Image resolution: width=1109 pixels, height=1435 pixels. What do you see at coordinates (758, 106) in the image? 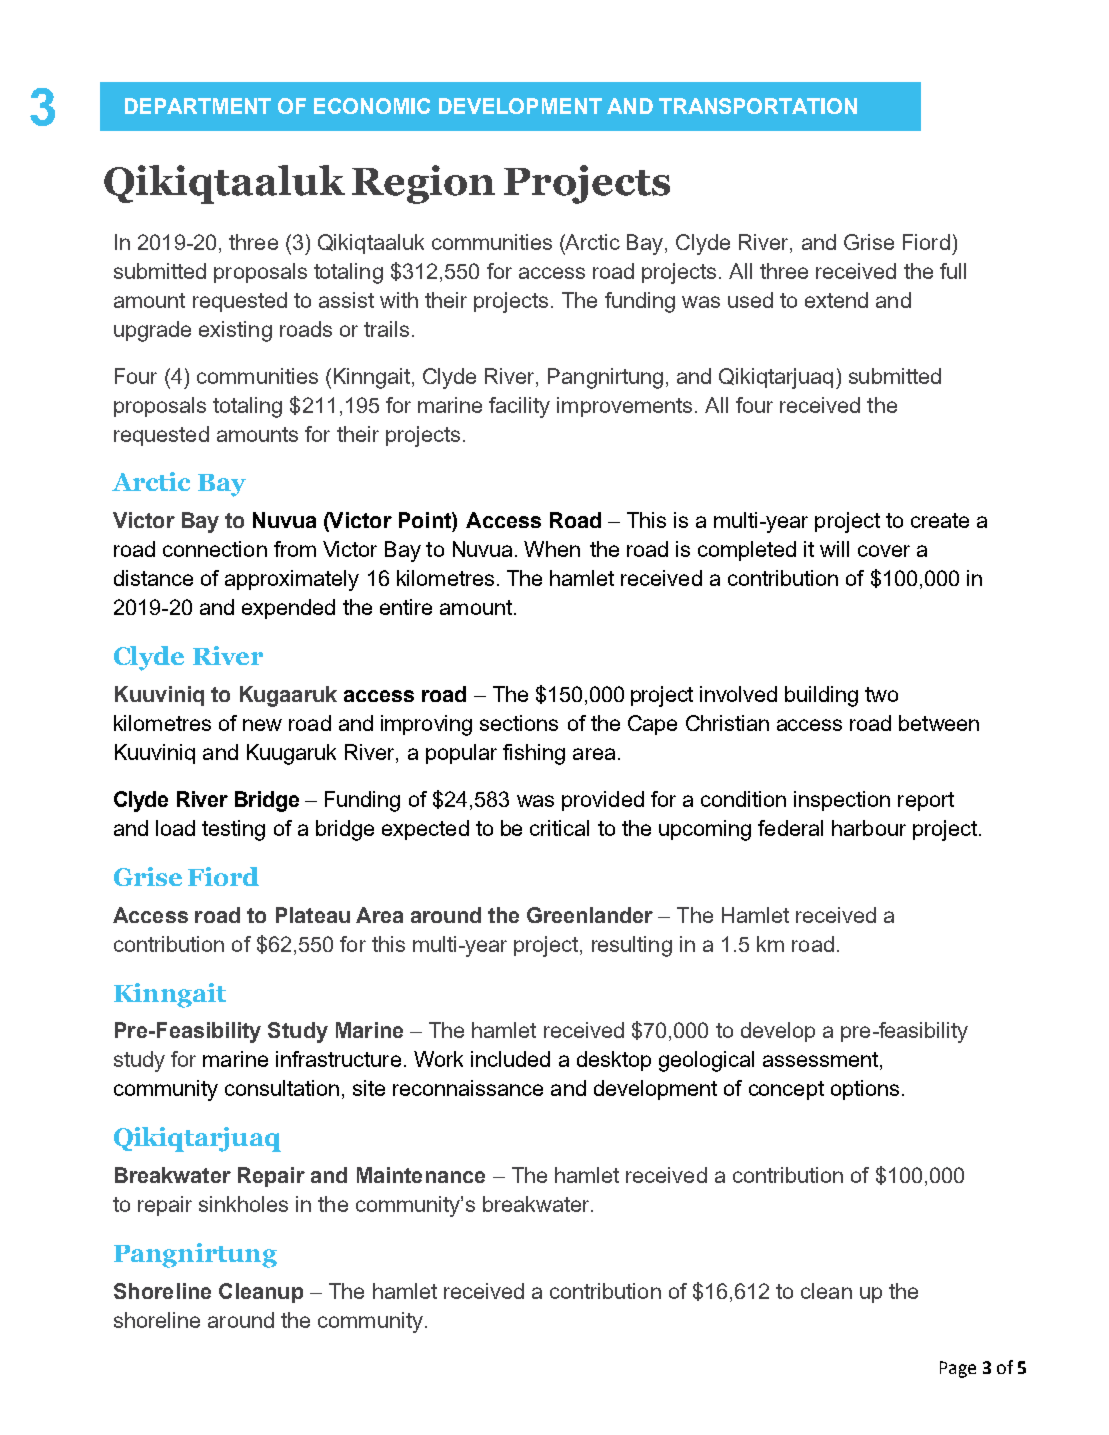
I see `TRANSPORTATION` at bounding box center [758, 106].
